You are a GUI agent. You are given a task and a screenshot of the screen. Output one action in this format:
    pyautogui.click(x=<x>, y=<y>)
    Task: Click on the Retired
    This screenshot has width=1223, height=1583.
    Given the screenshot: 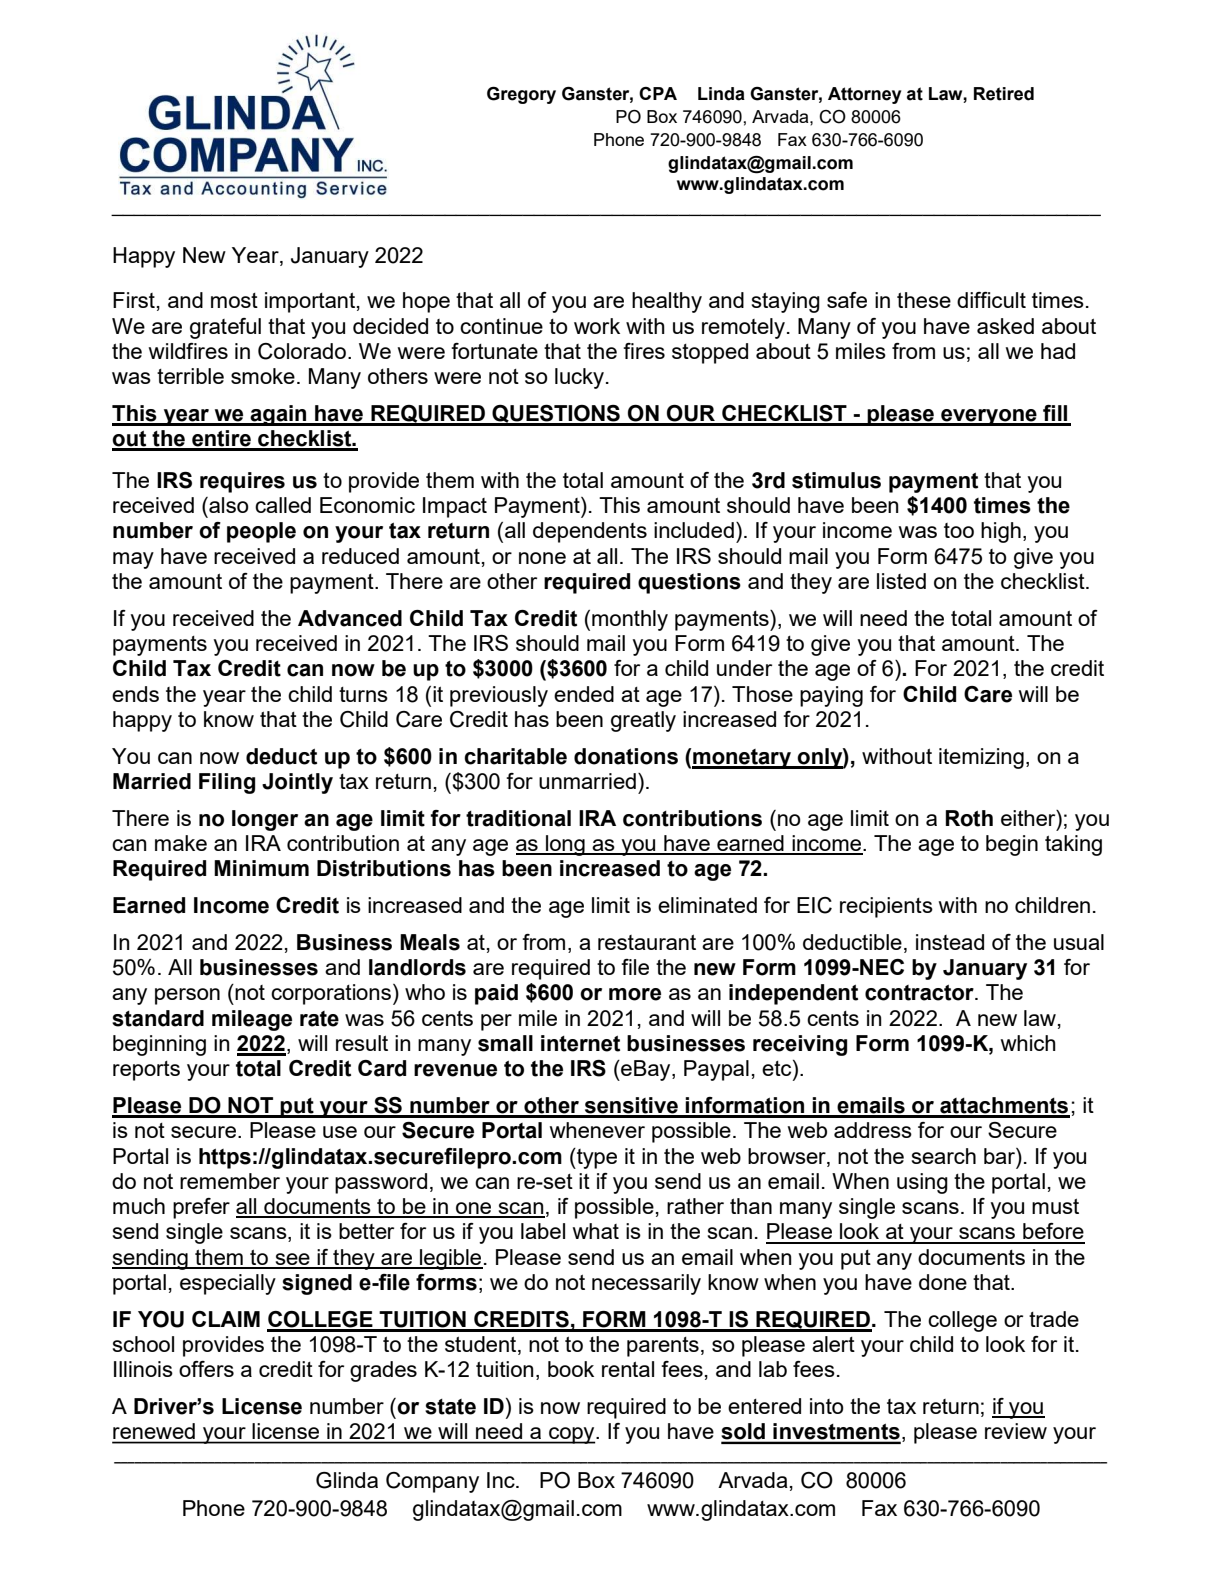 What is the action you would take?
    pyautogui.click(x=1004, y=94)
